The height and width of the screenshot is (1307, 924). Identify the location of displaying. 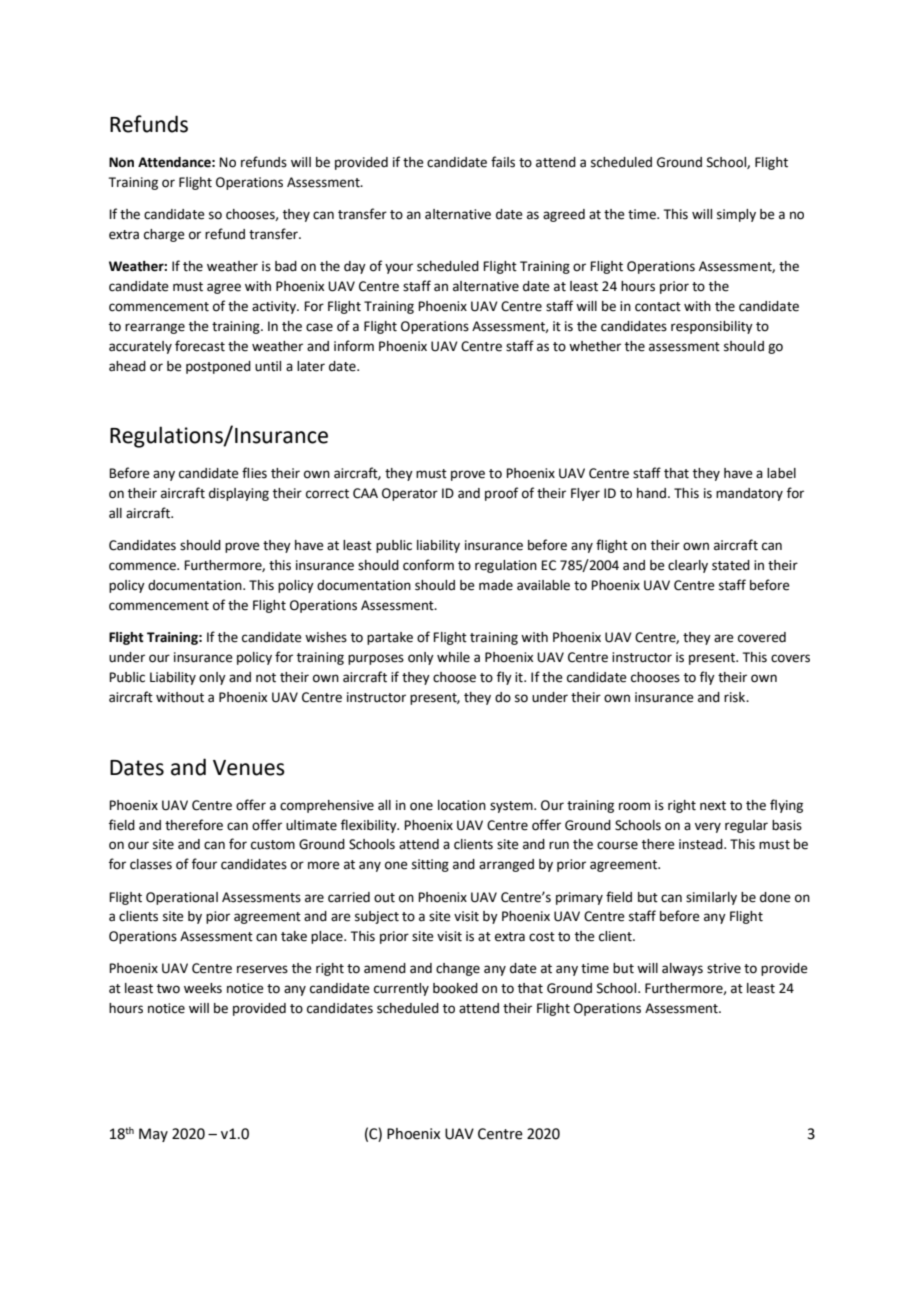
(239, 494).
